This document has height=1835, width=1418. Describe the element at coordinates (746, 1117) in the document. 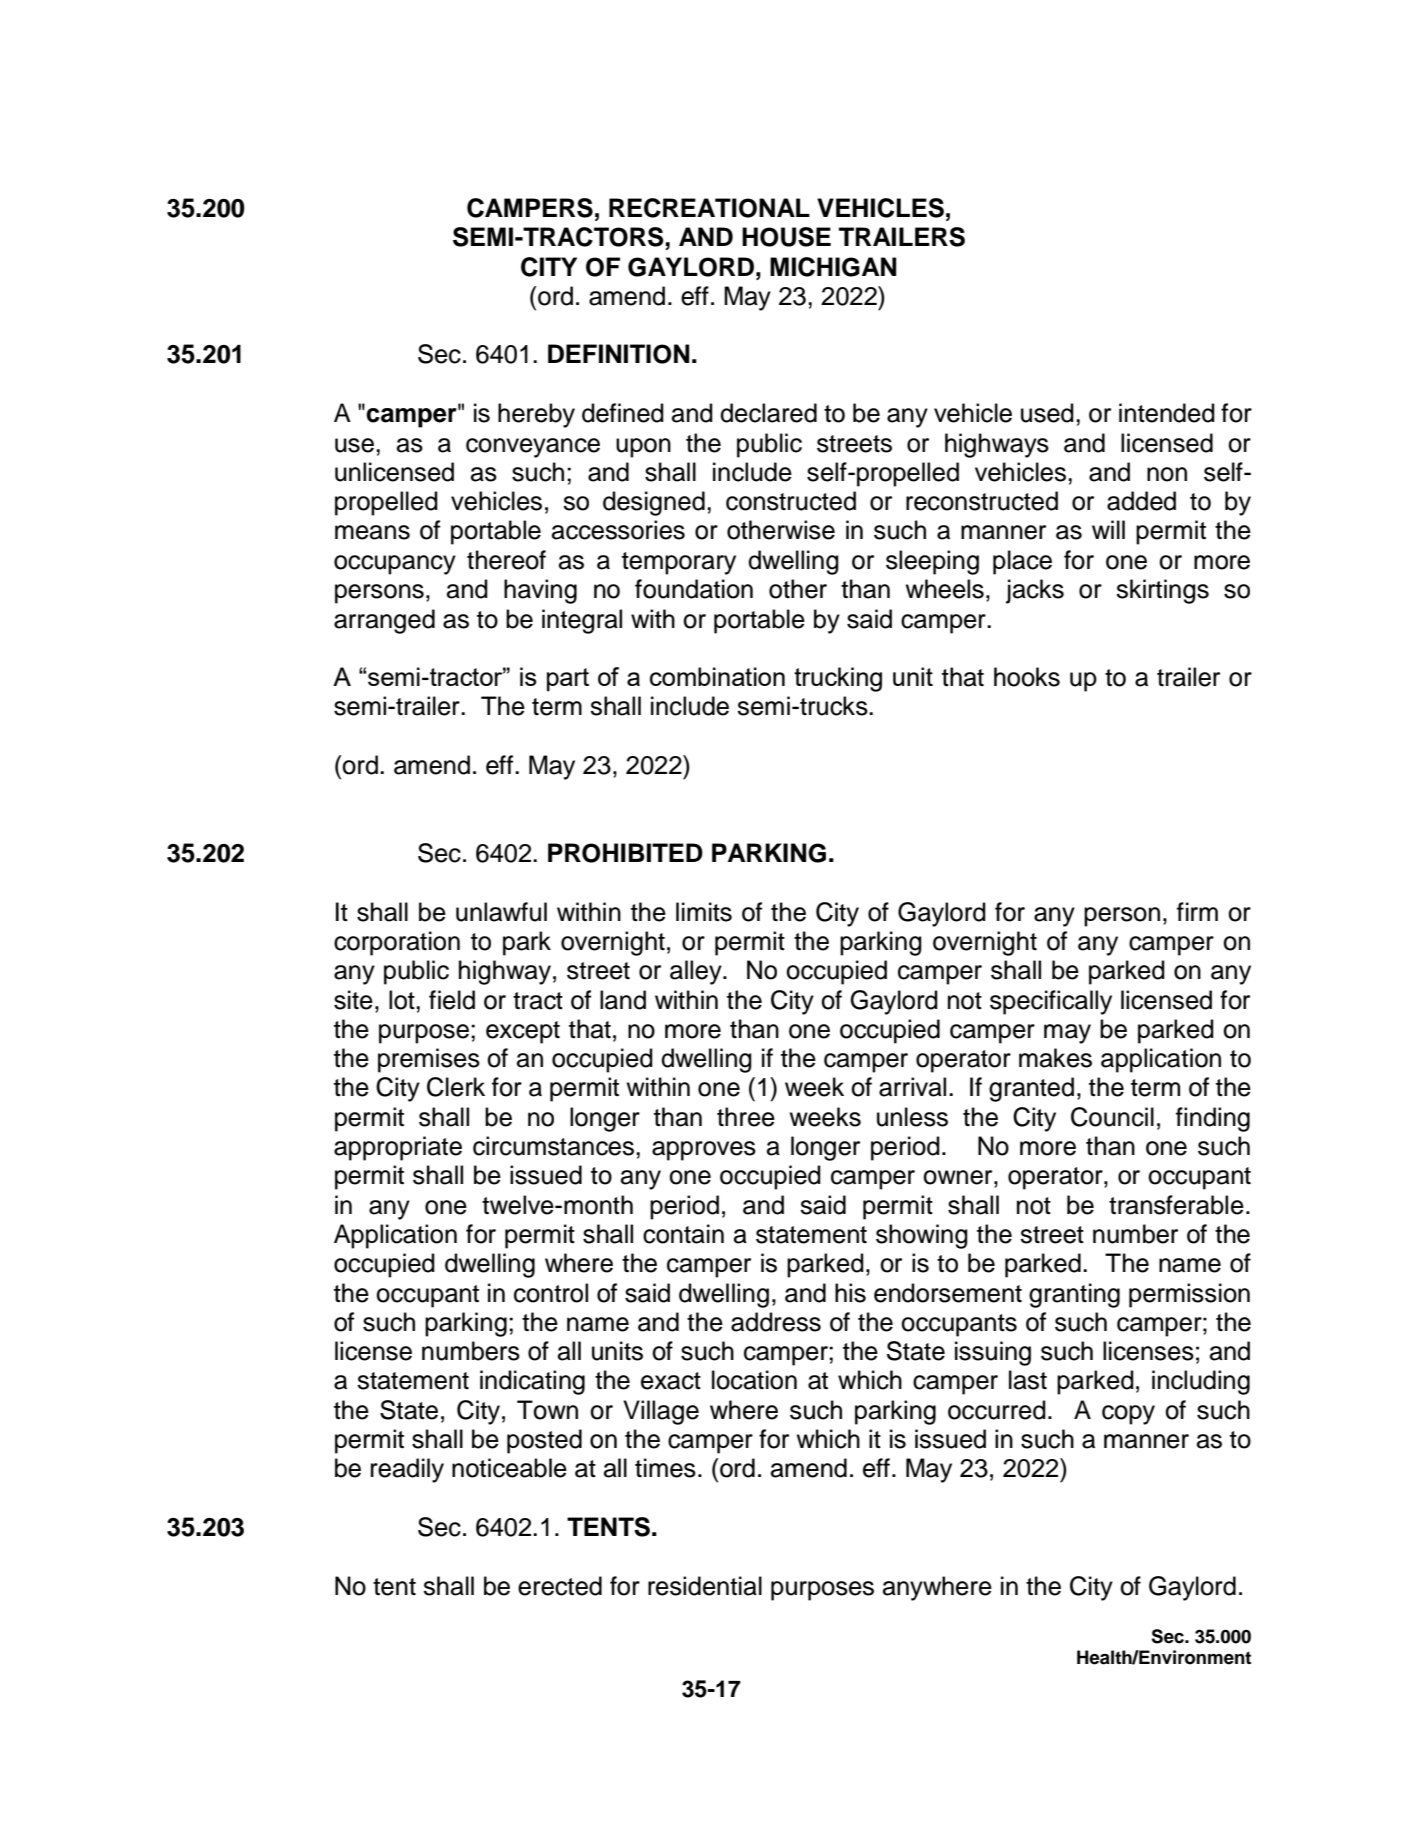

I see `three` at that location.
